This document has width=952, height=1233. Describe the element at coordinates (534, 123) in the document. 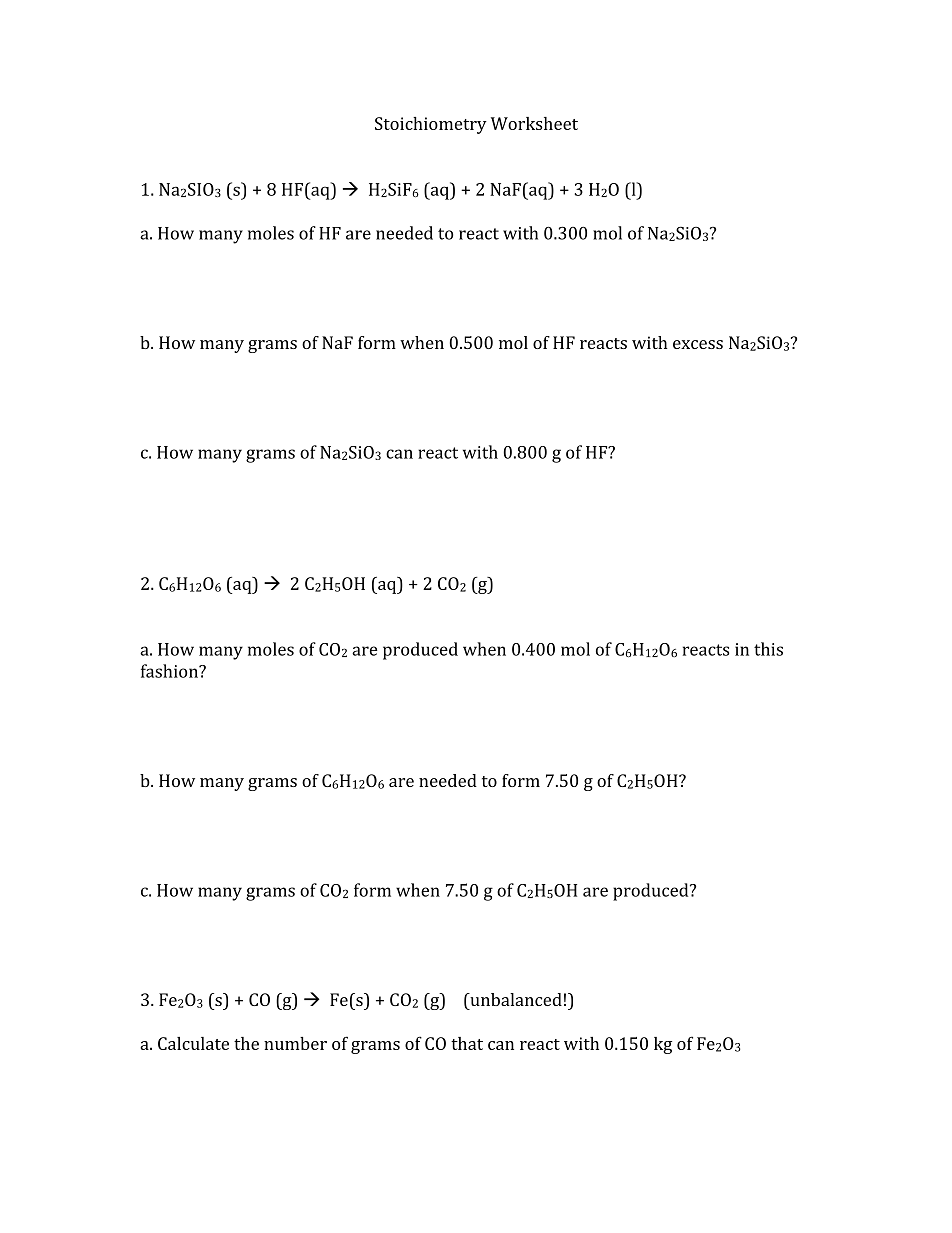

I see `Worksheet` at that location.
